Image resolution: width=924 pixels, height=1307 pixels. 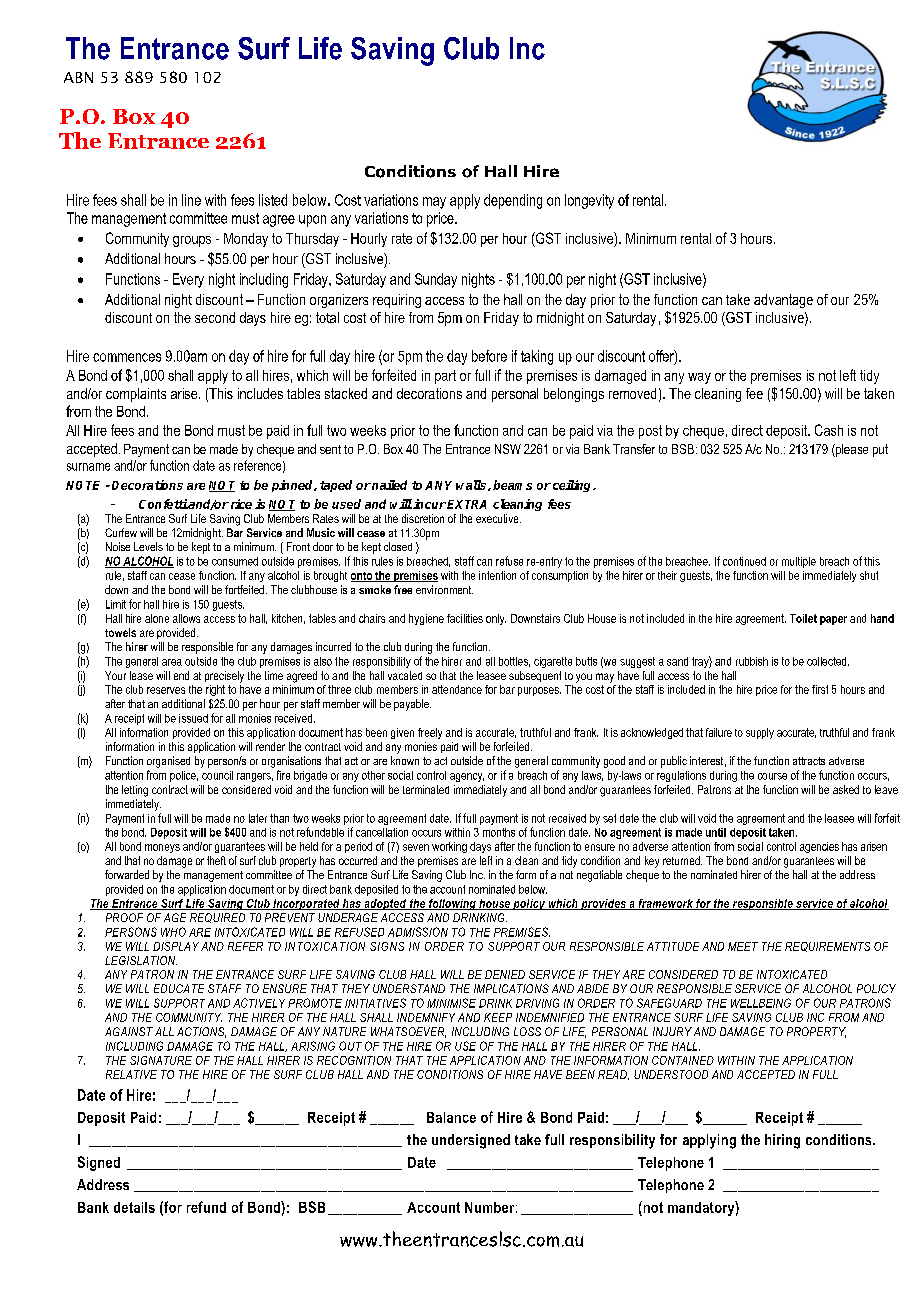 What do you see at coordinates (168, 762) in the screenshot?
I see `organised` at bounding box center [168, 762].
